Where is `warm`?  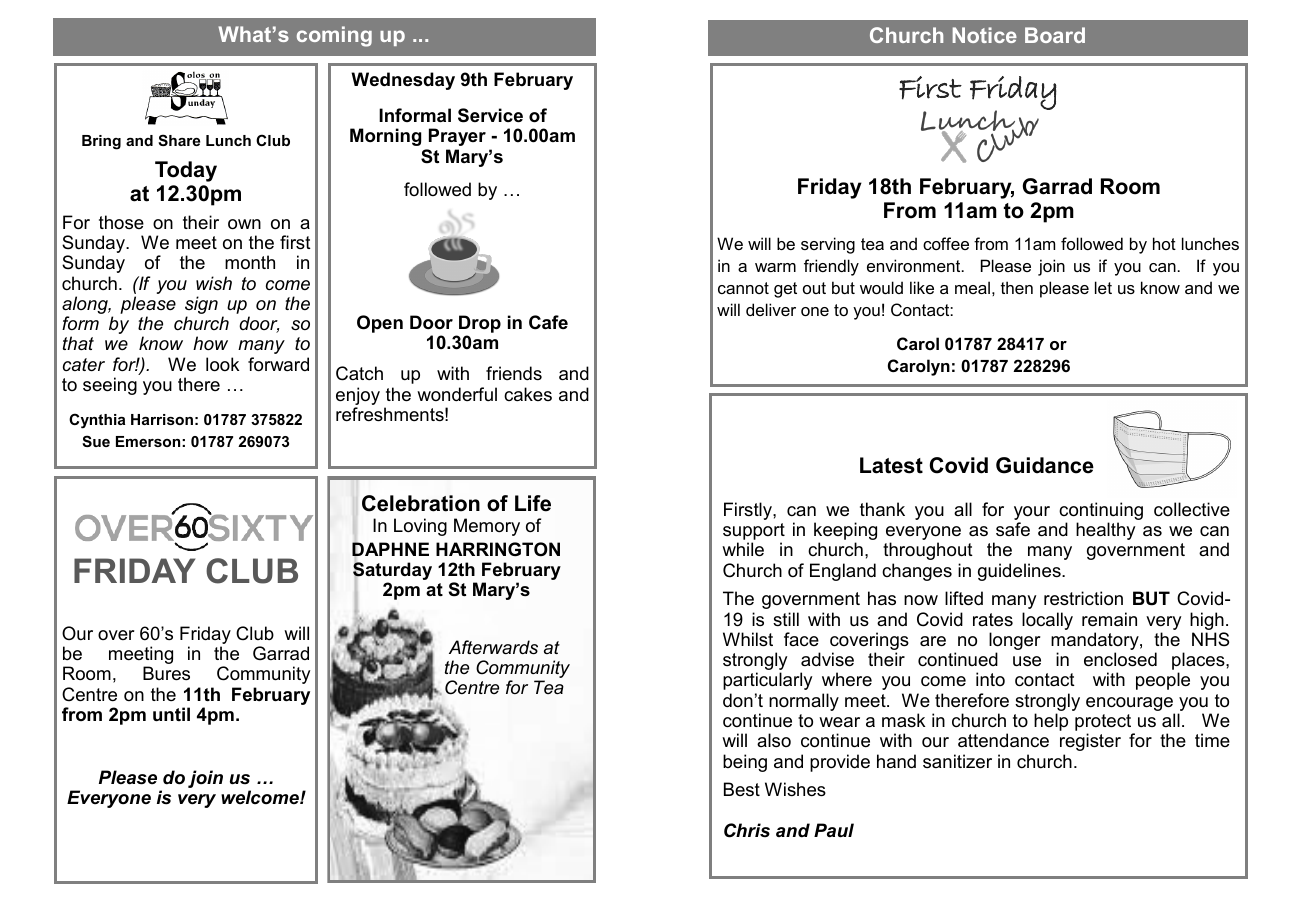 warm is located at coordinates (775, 267).
